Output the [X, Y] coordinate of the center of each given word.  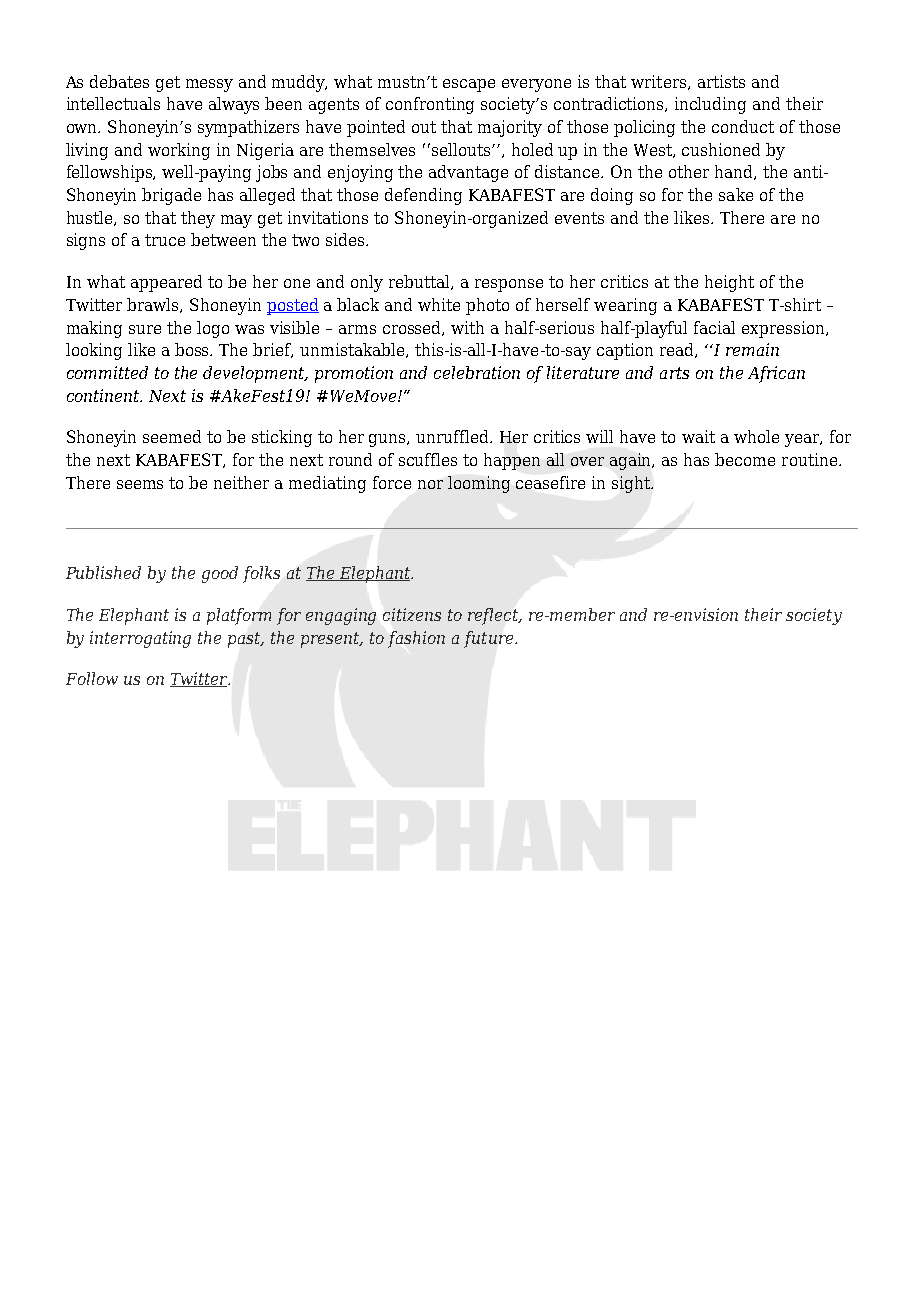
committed [107, 372]
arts [674, 373]
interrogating [140, 639]
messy [209, 85]
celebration [477, 372]
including [710, 105]
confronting [430, 105]
